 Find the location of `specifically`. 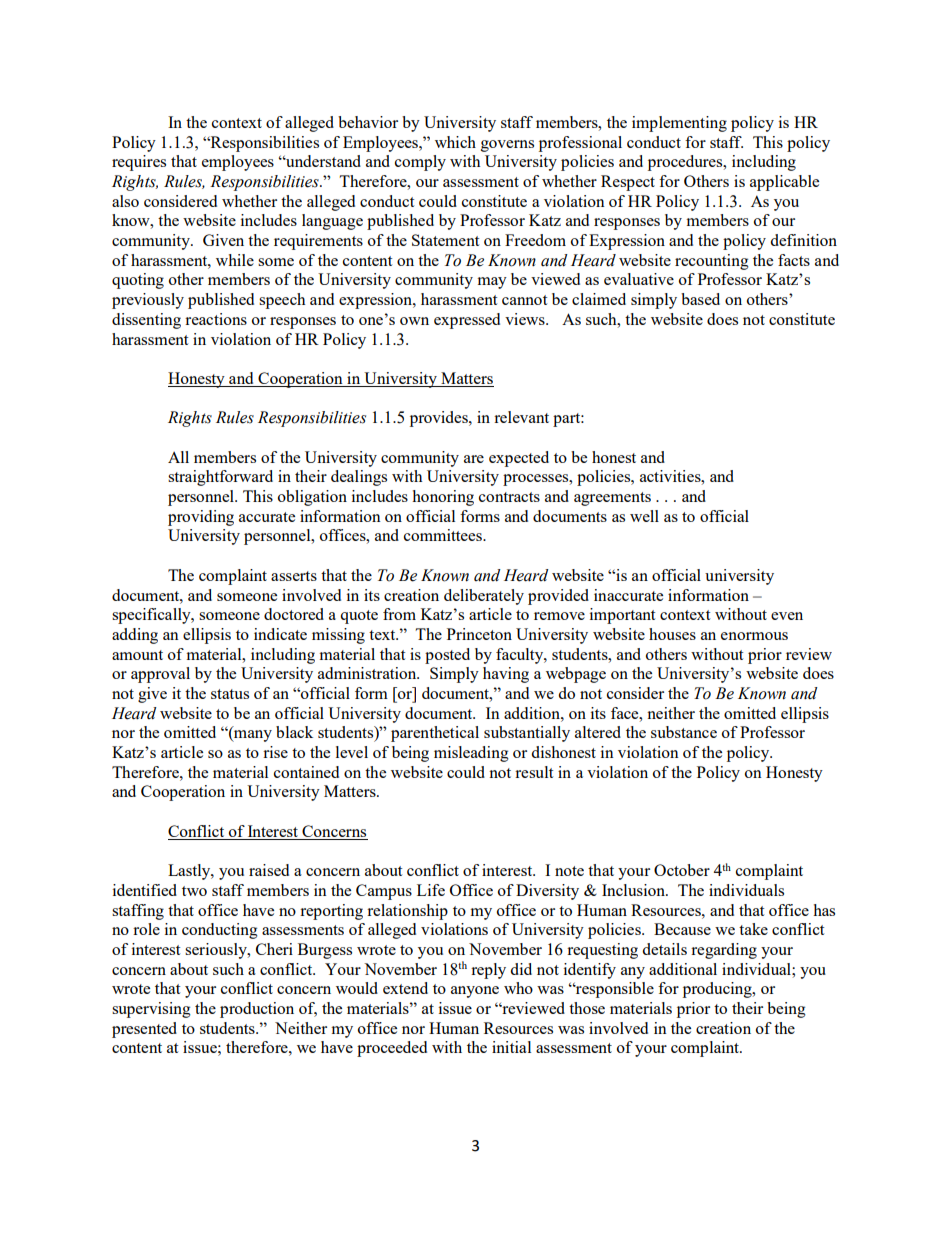

specifically is located at coordinates (152, 616).
